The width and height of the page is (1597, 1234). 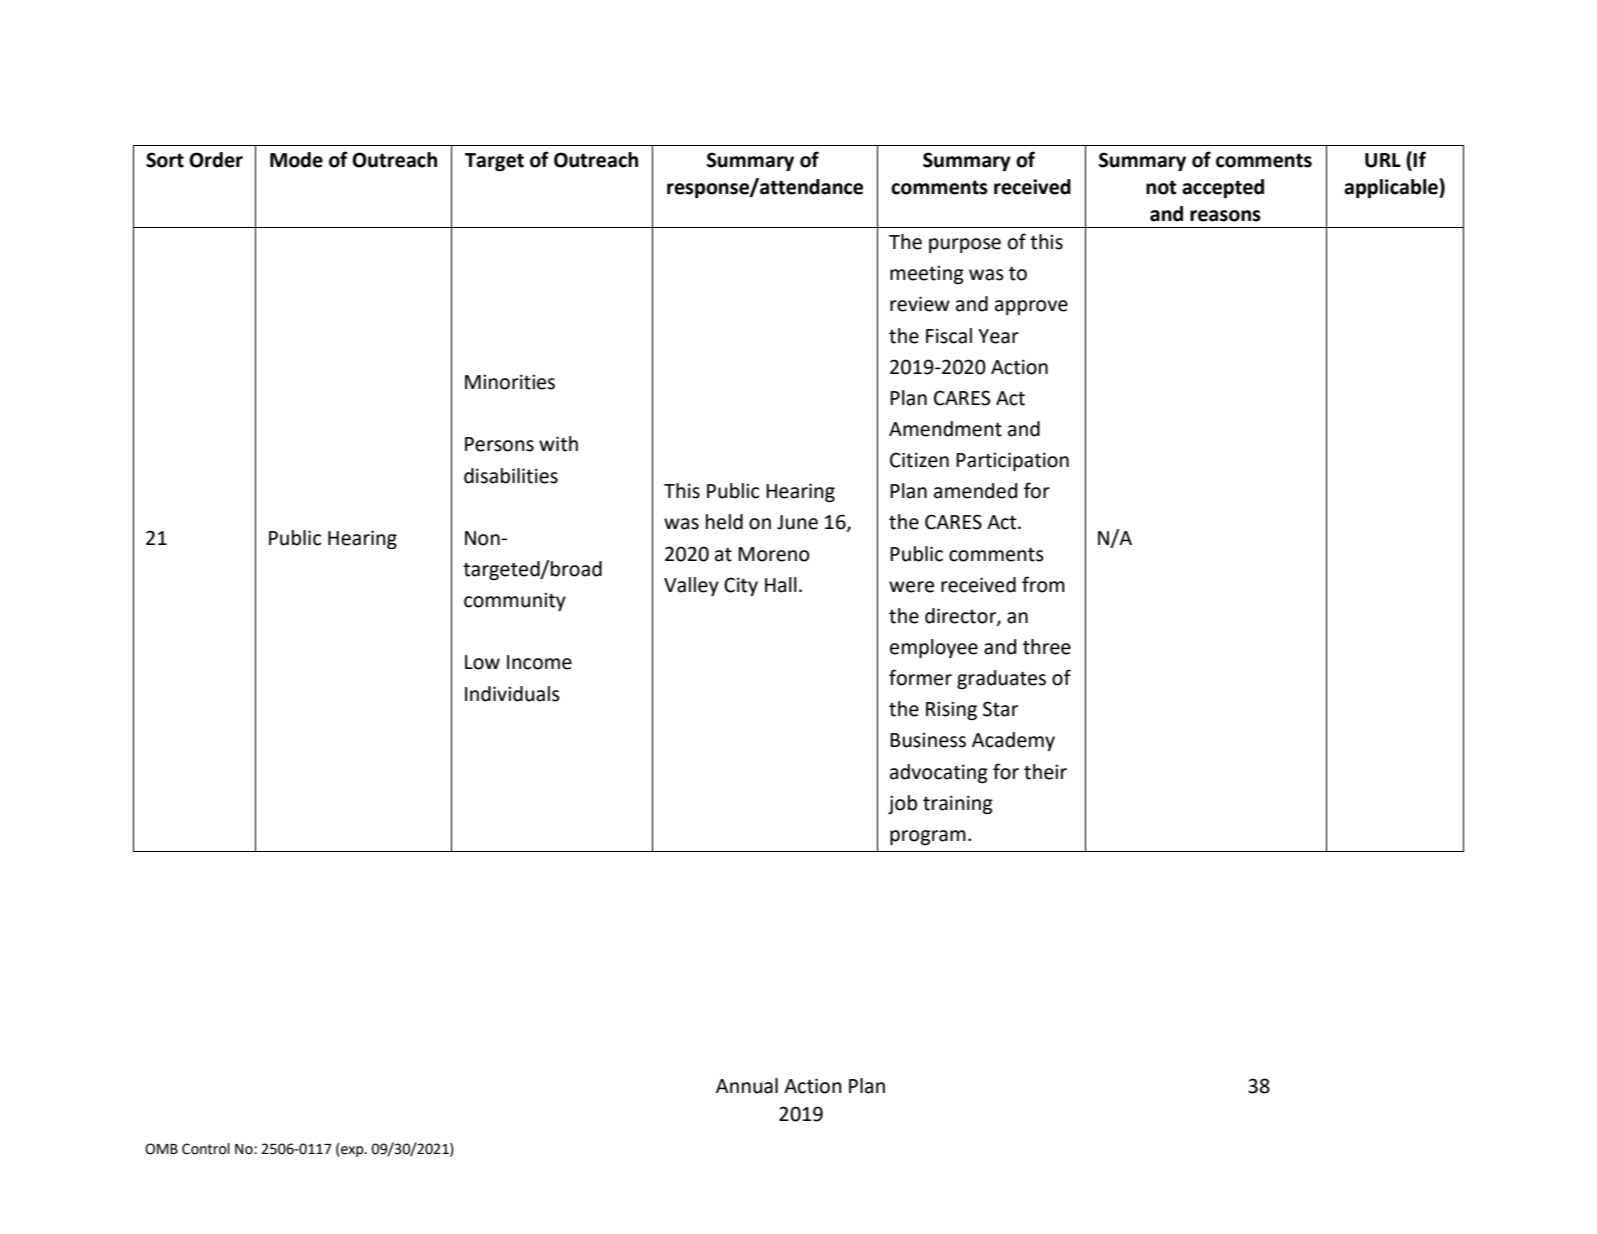 I want to click on purpose, so click(x=965, y=245).
